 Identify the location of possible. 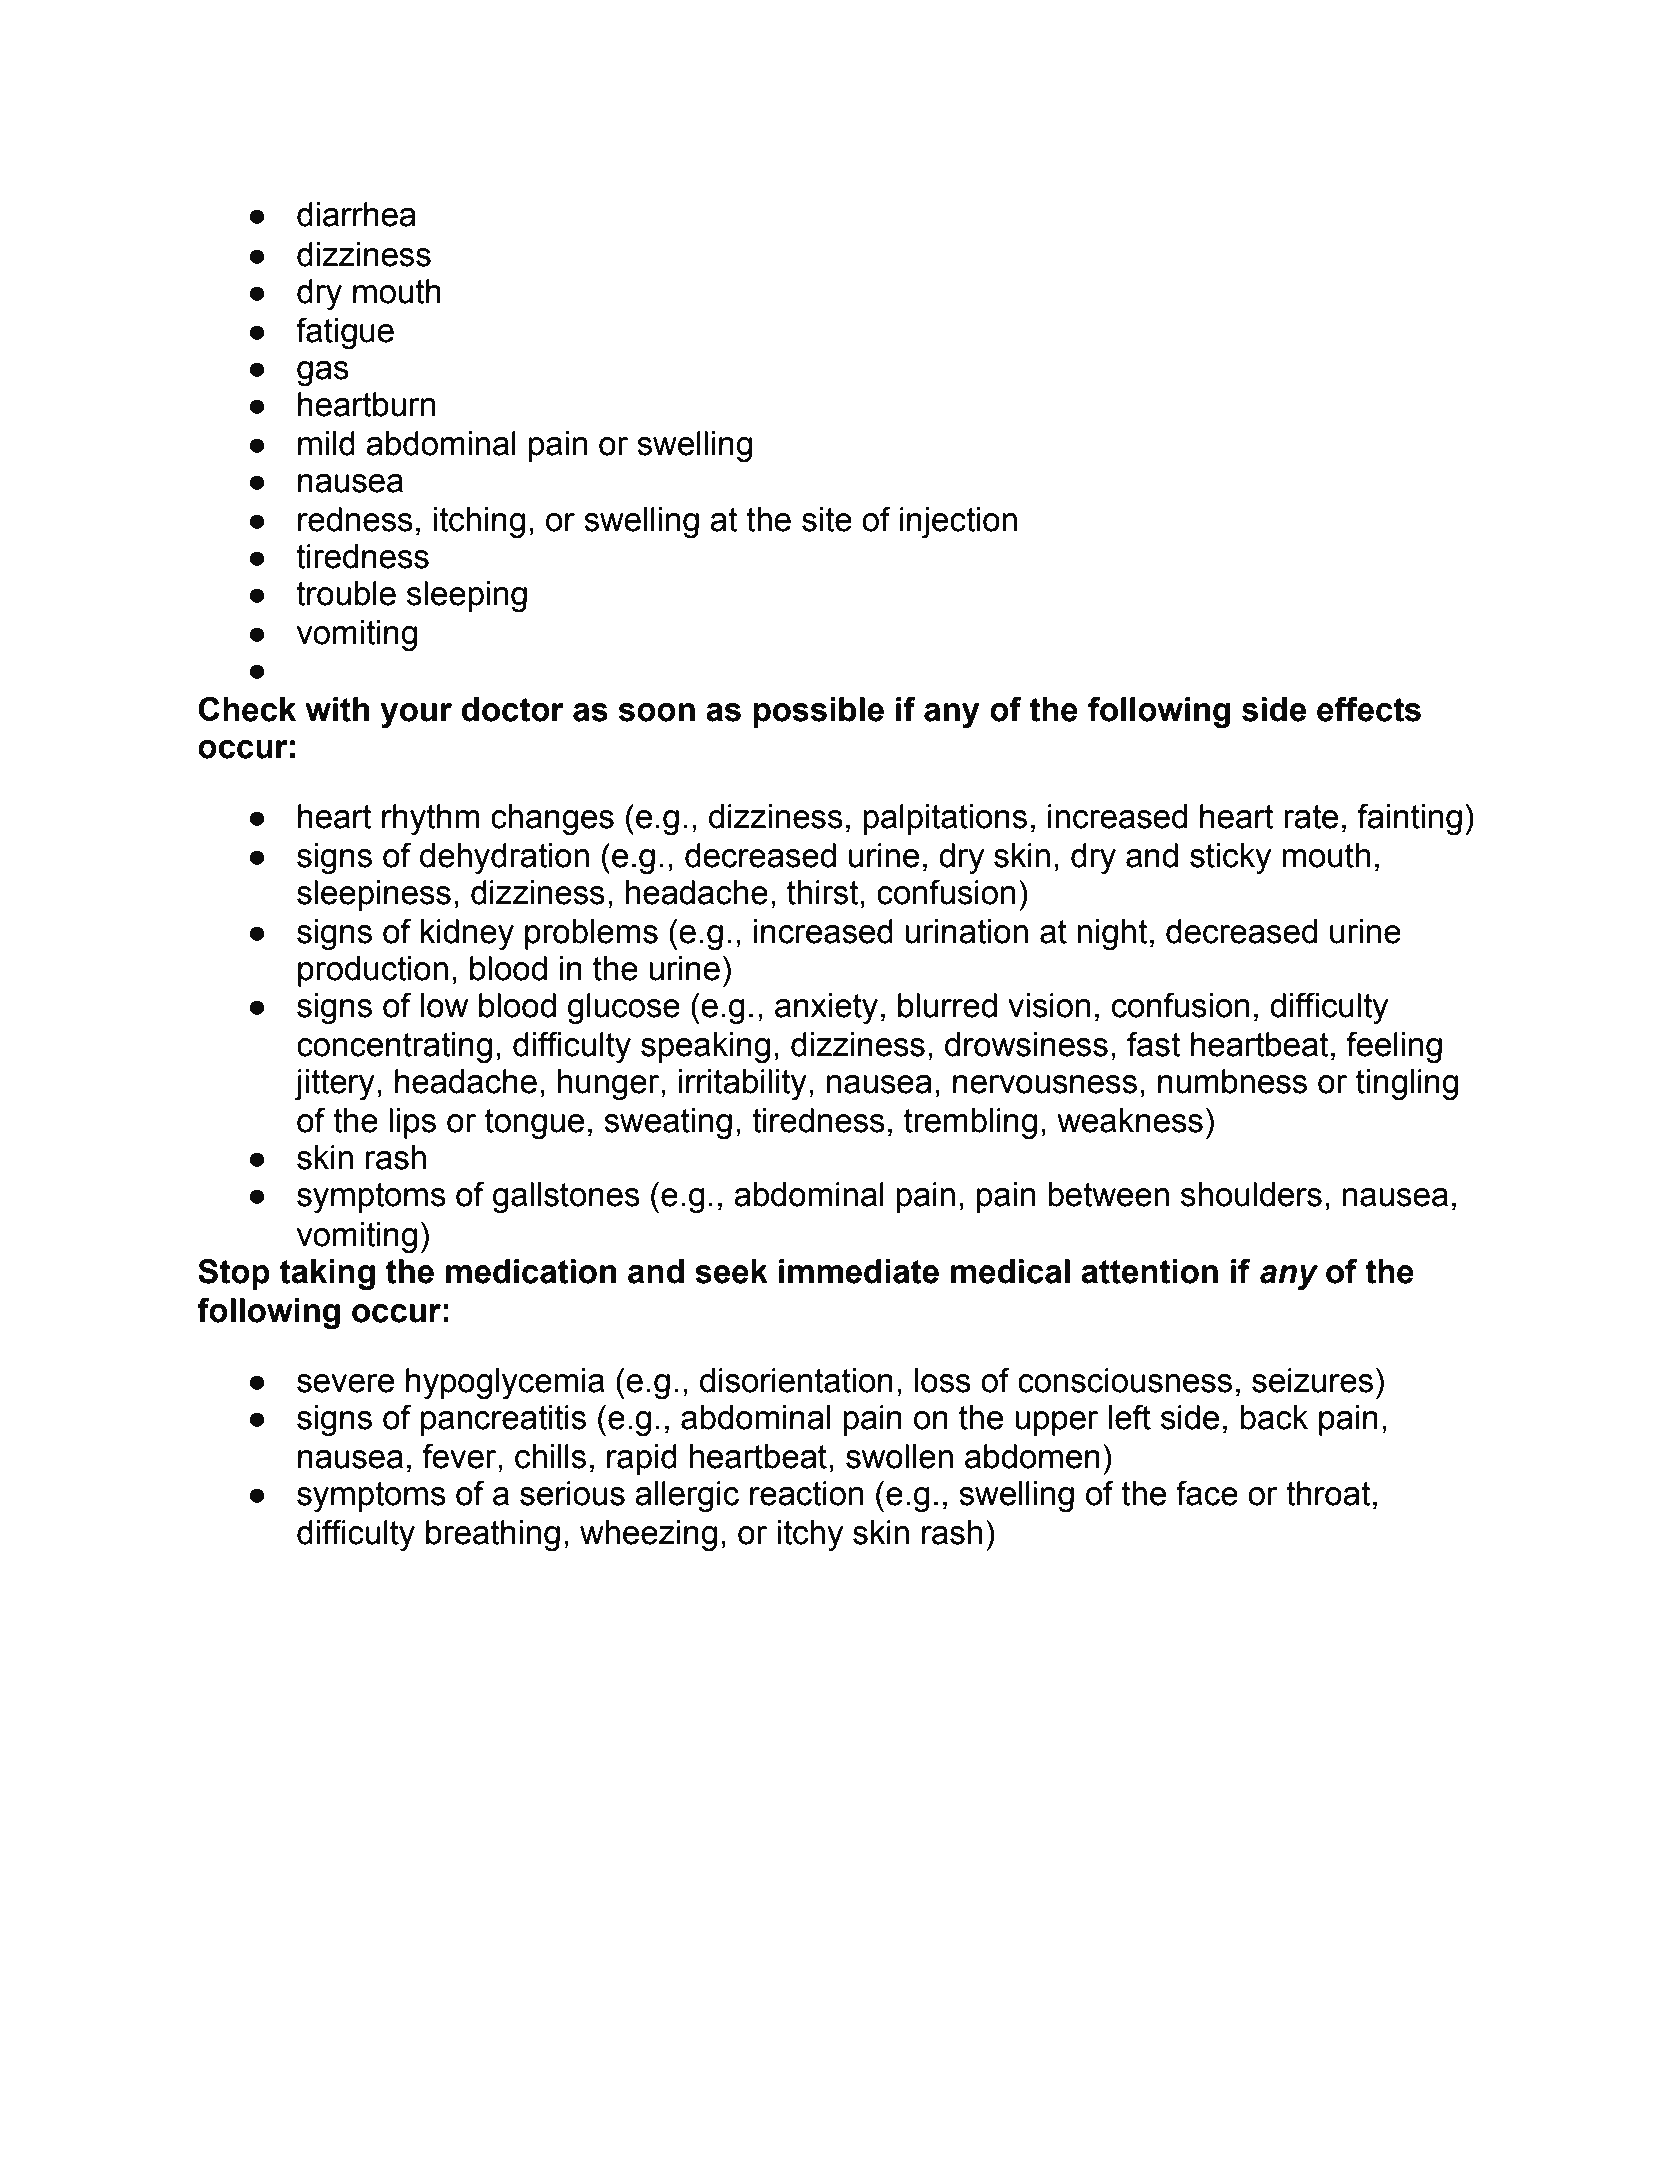
(818, 712).
